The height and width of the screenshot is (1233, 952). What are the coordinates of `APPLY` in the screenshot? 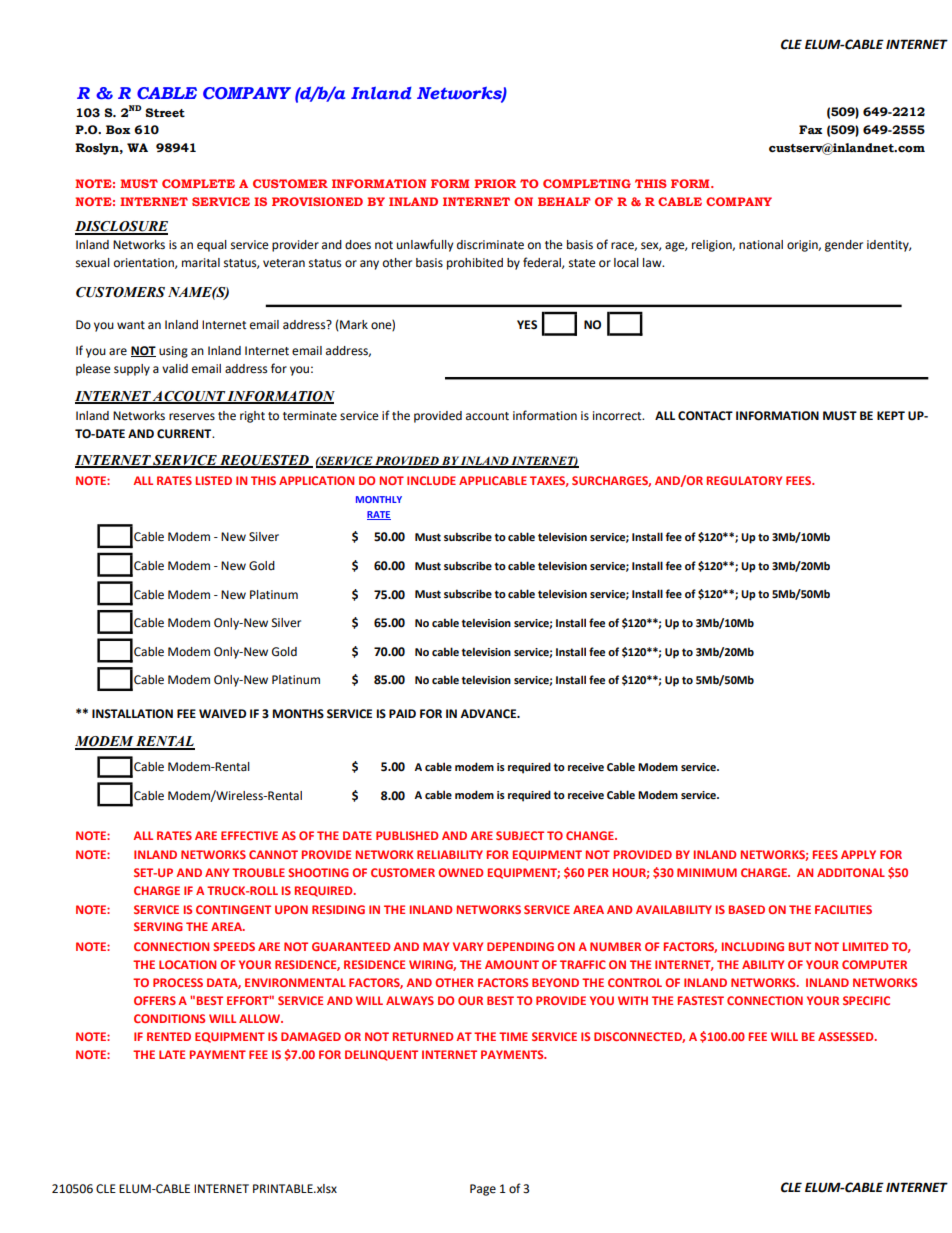 It's located at (858, 854).
